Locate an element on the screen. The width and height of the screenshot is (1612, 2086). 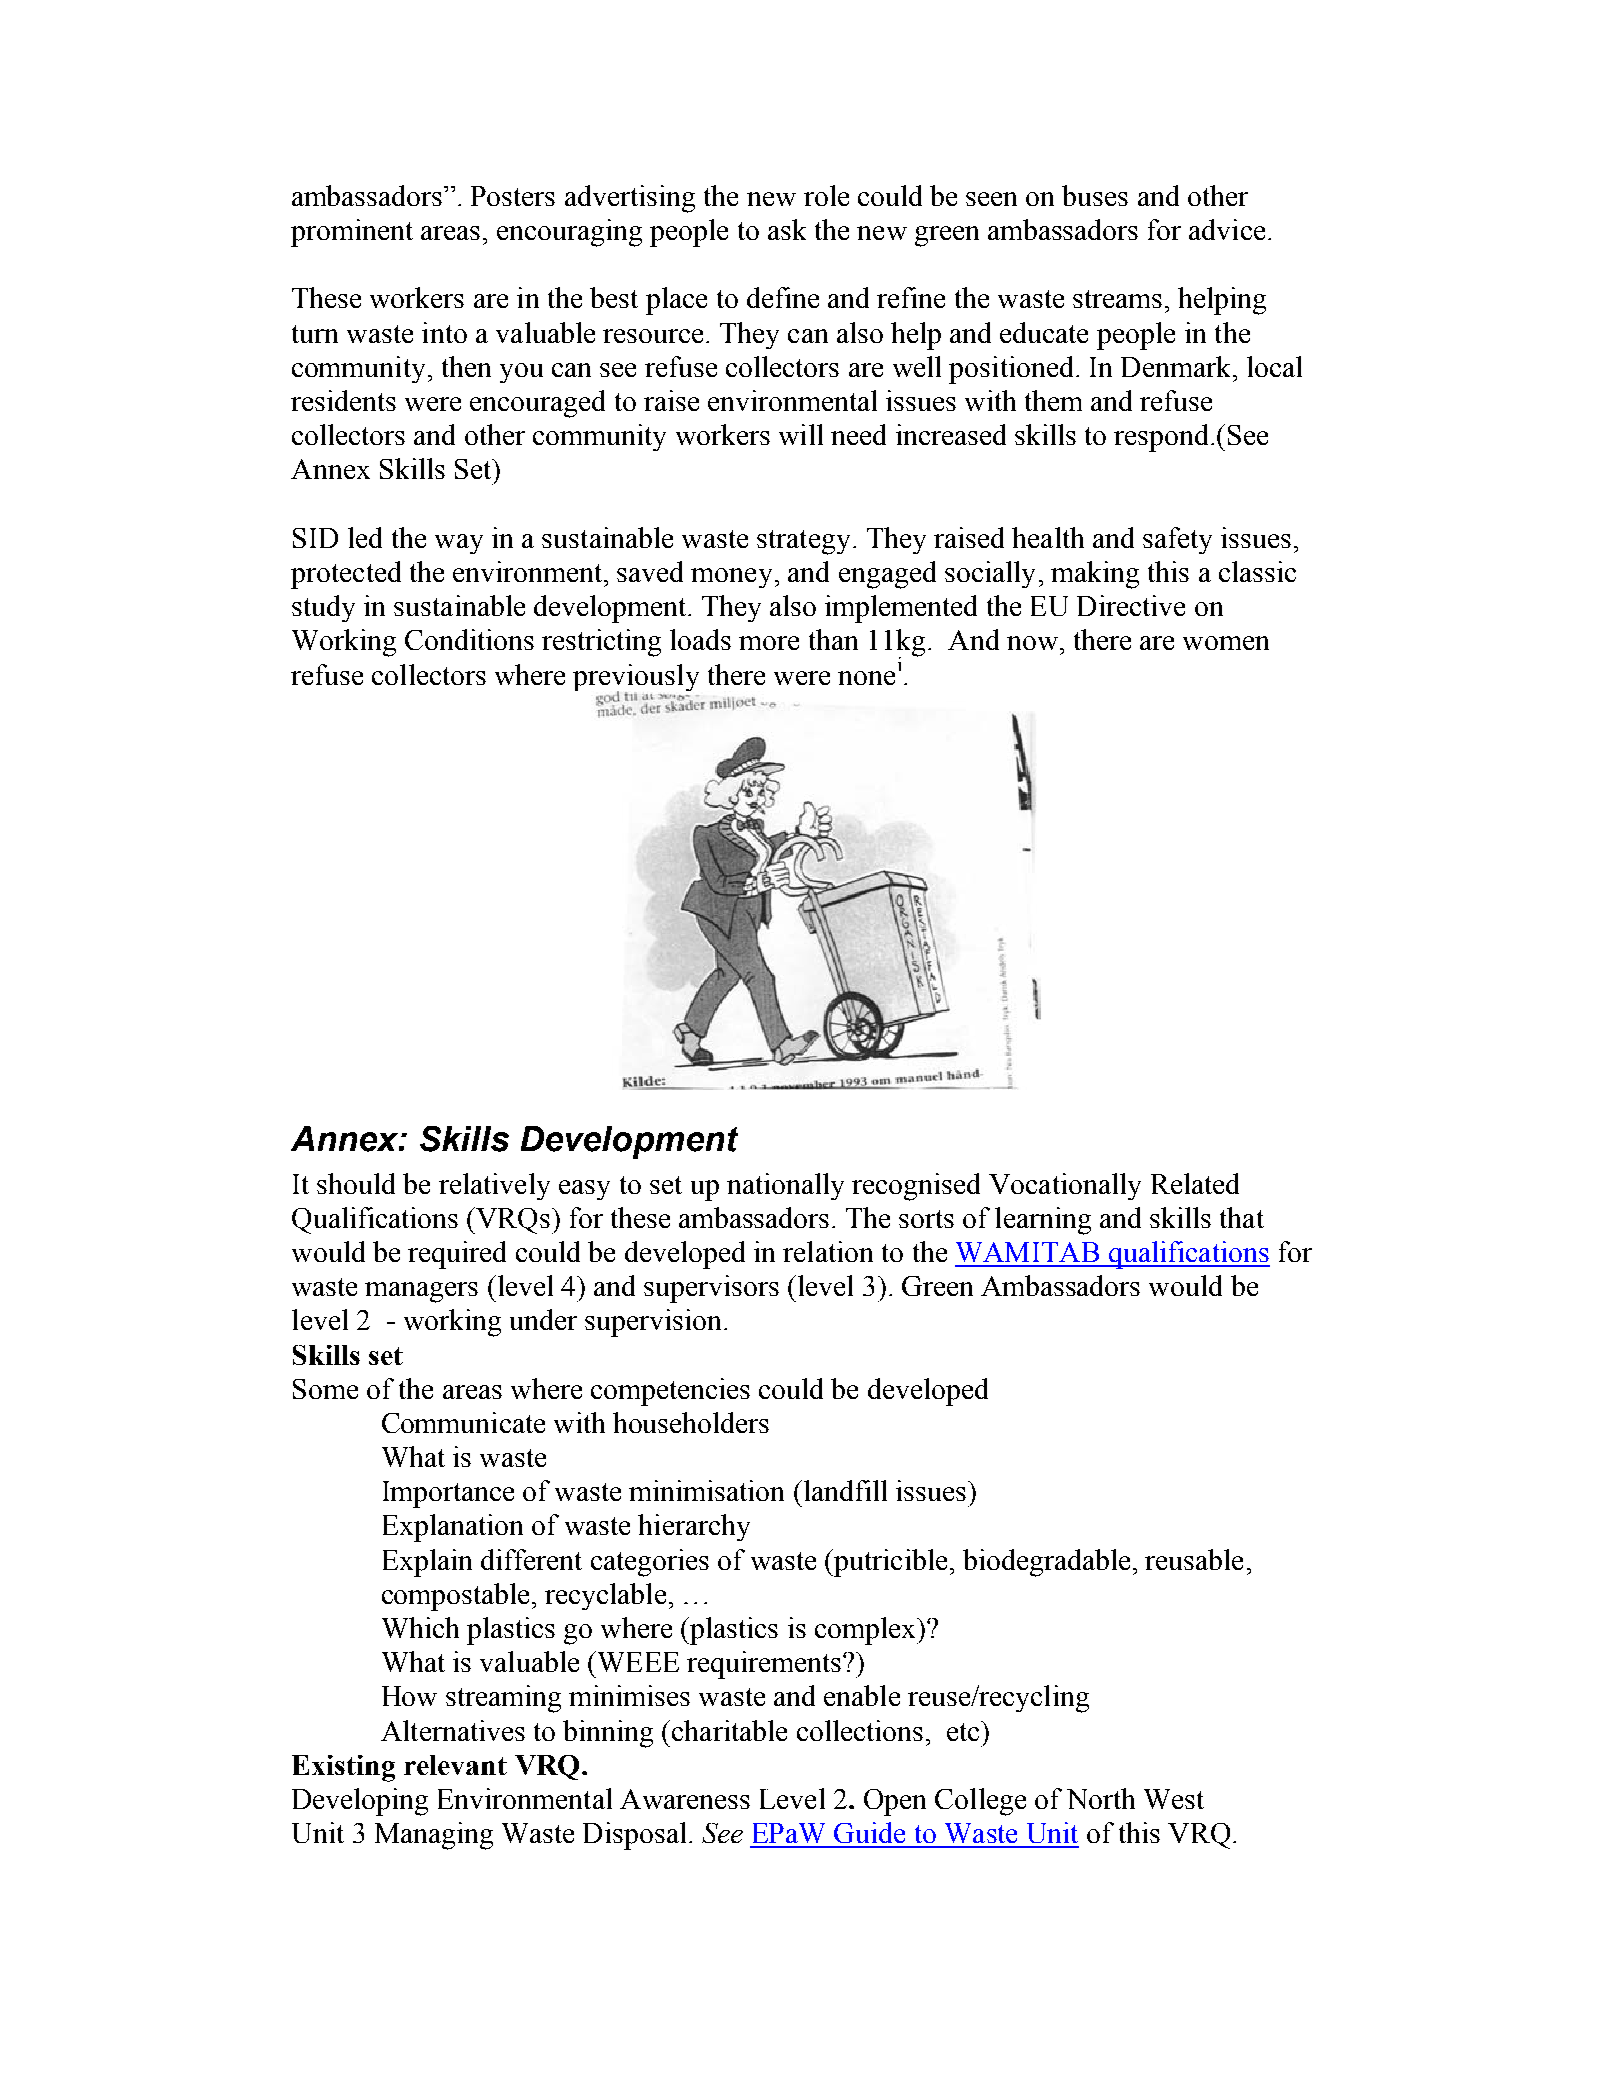
Communicate is located at coordinates (463, 1422).
